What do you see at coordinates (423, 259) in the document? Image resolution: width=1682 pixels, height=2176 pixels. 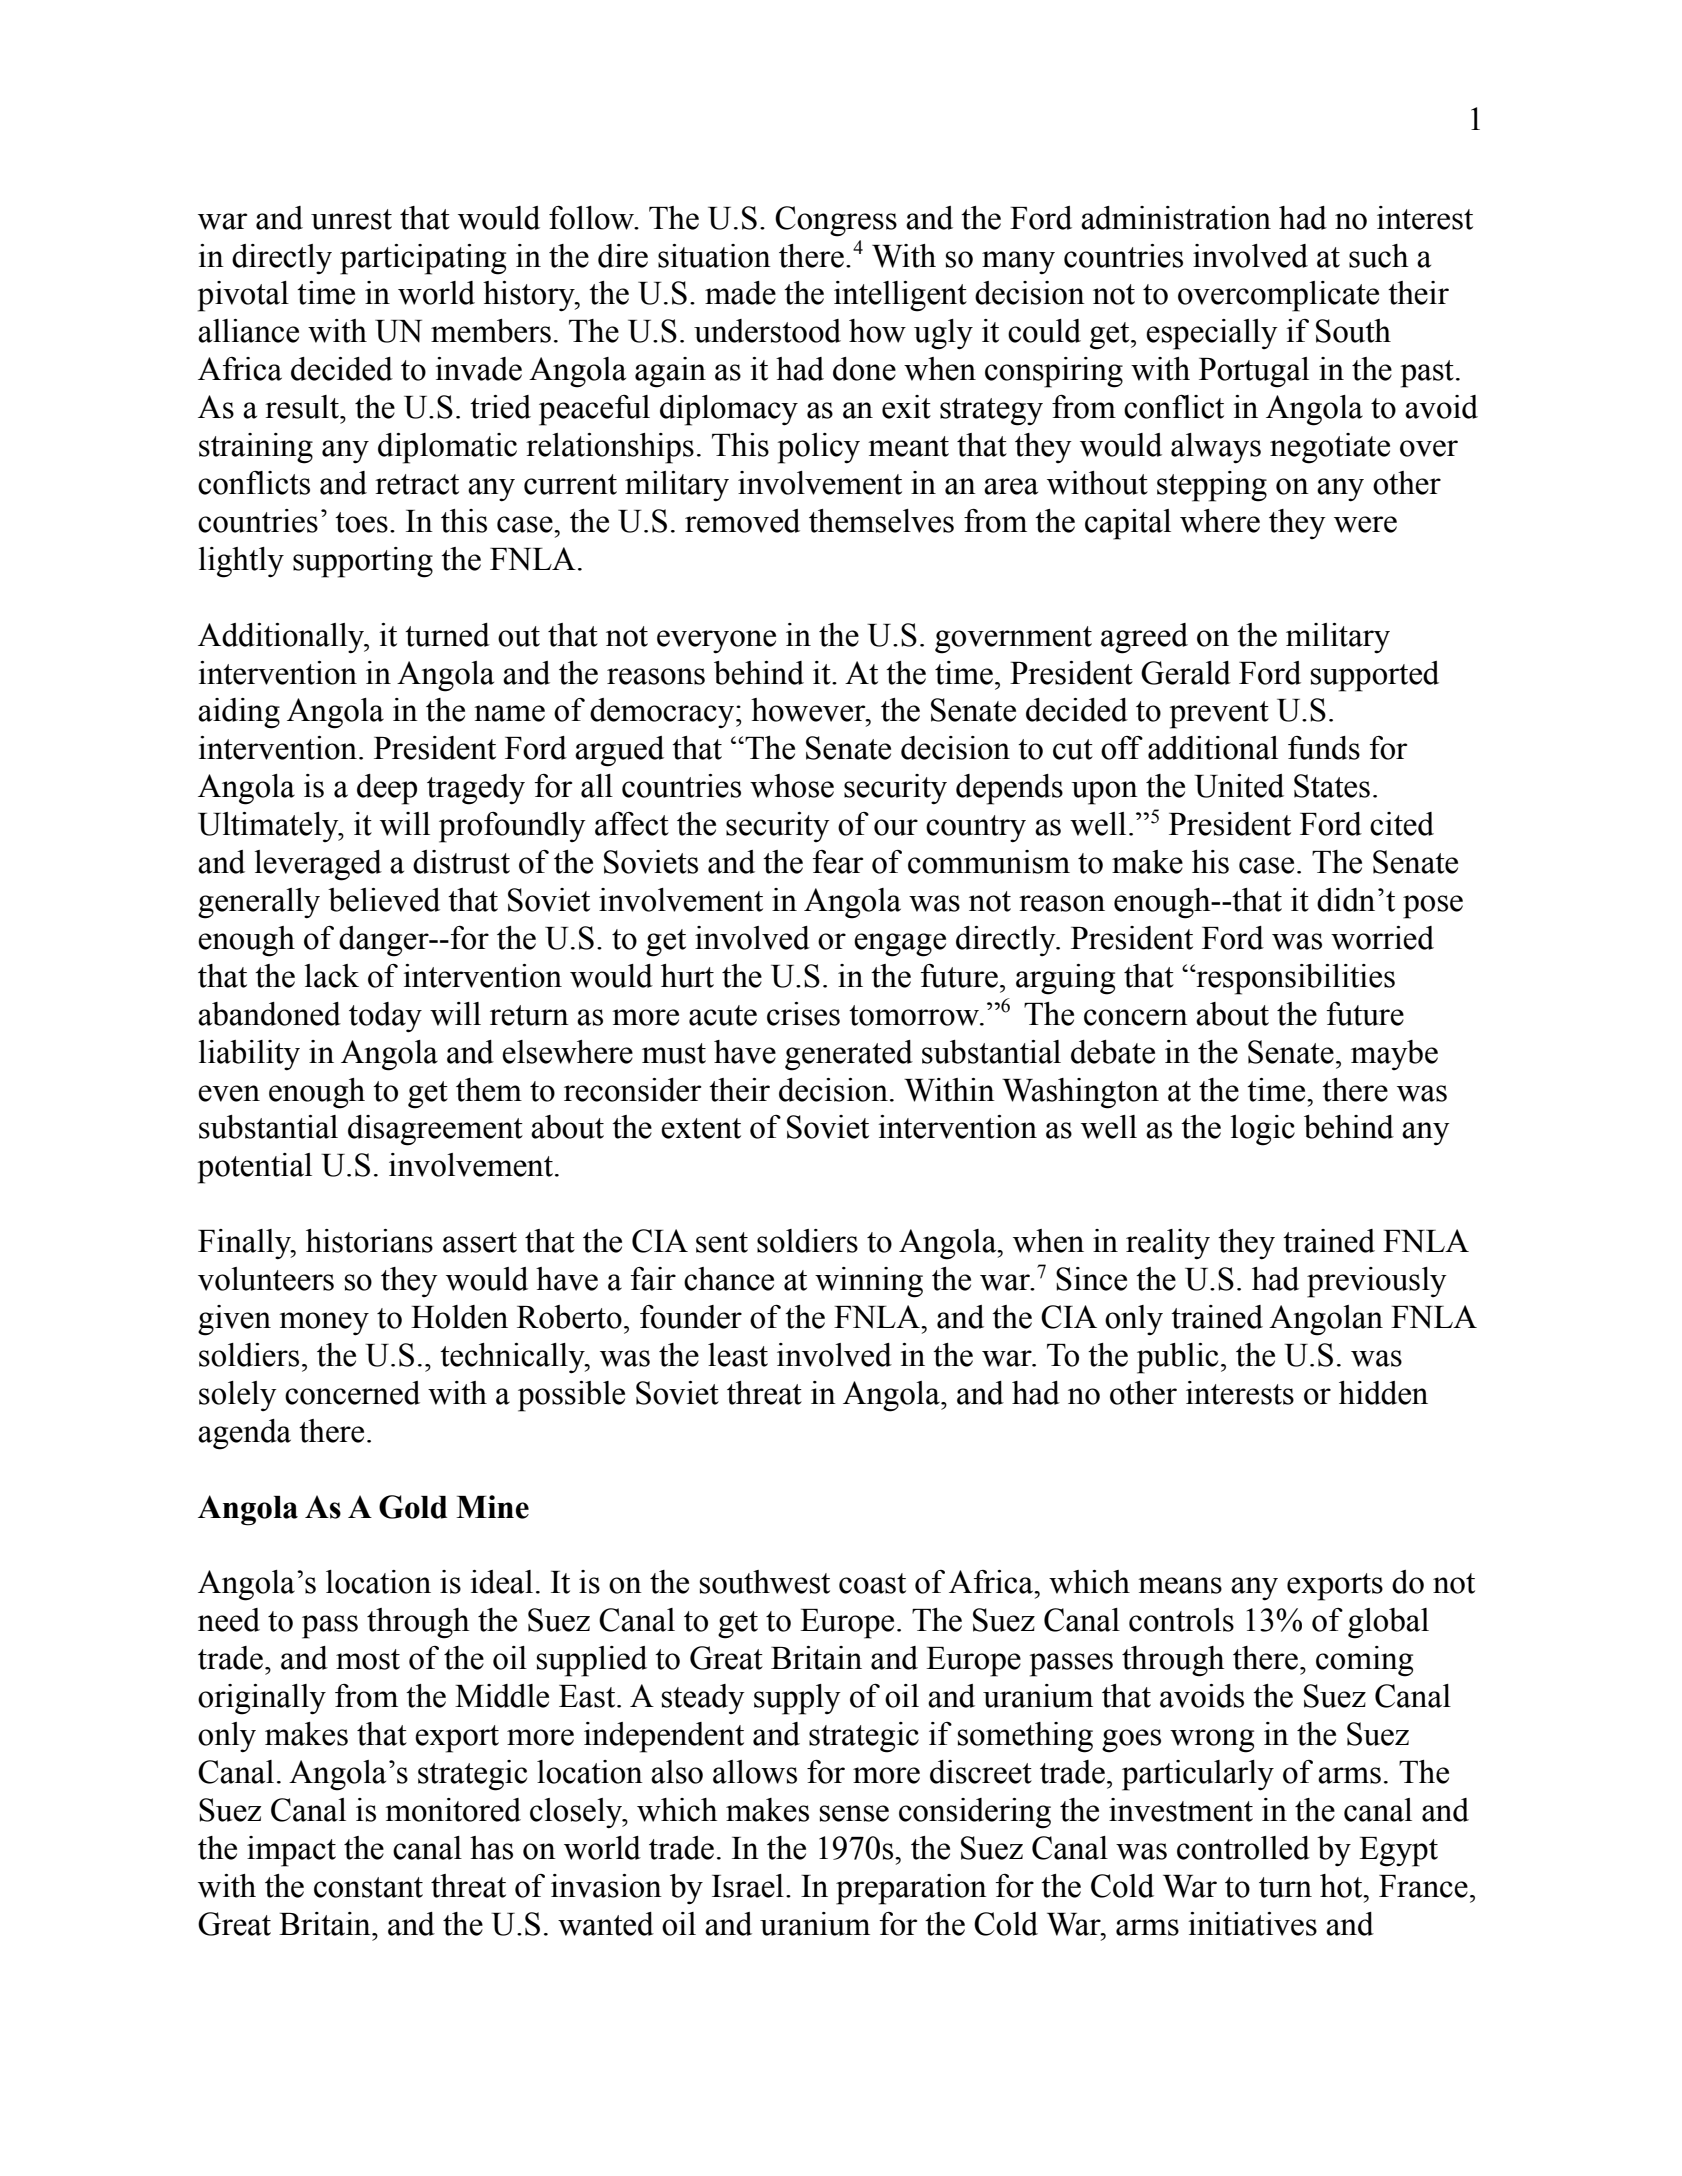 I see `participating` at bounding box center [423, 259].
